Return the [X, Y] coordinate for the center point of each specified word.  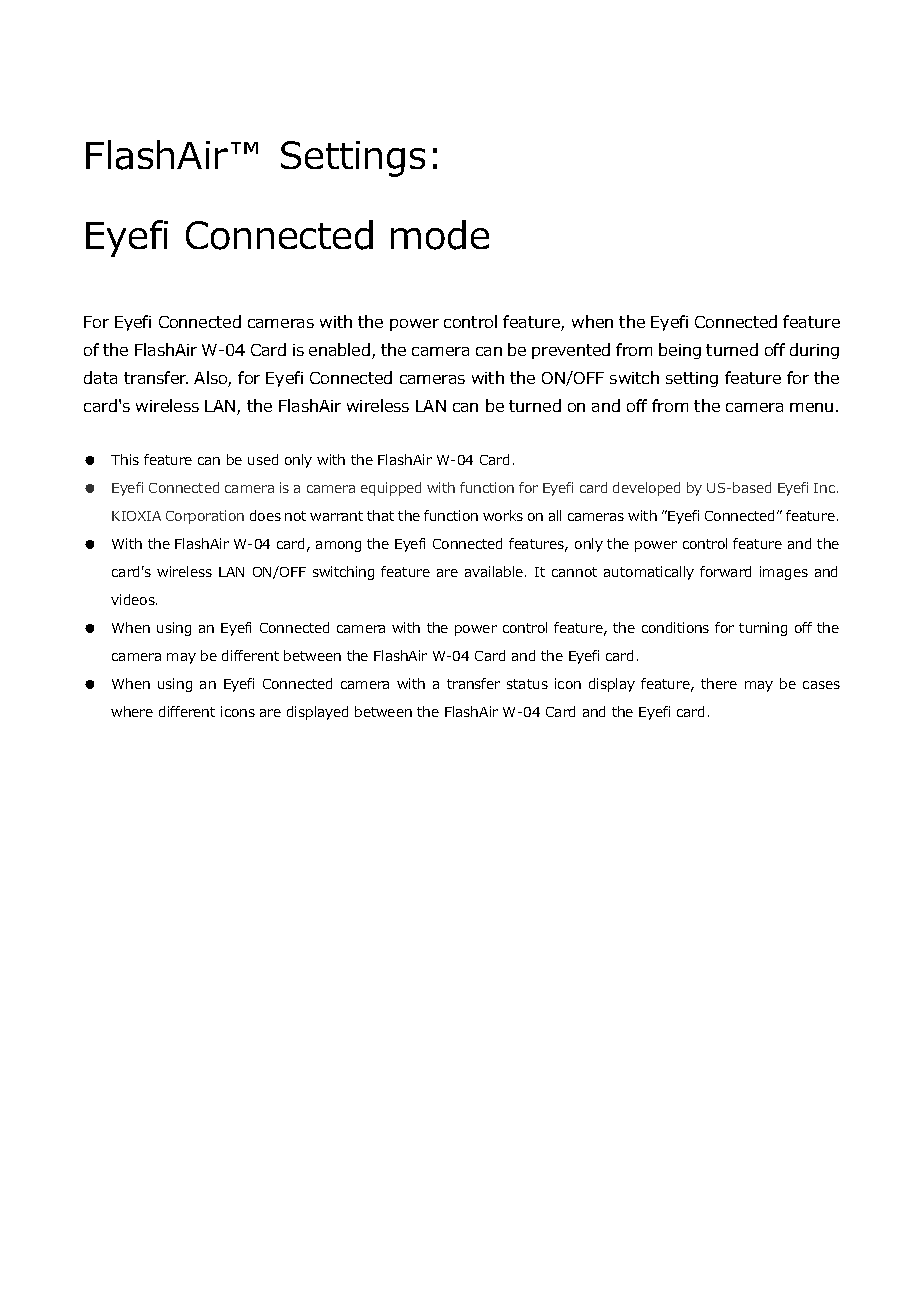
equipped [391, 489]
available [495, 571]
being [680, 351]
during [814, 351]
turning [763, 629]
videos [134, 599]
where [132, 711]
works [503, 515]
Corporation [205, 517]
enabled [339, 349]
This [125, 459]
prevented [571, 351]
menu [811, 407]
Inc [824, 488]
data [100, 377]
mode [440, 235]
